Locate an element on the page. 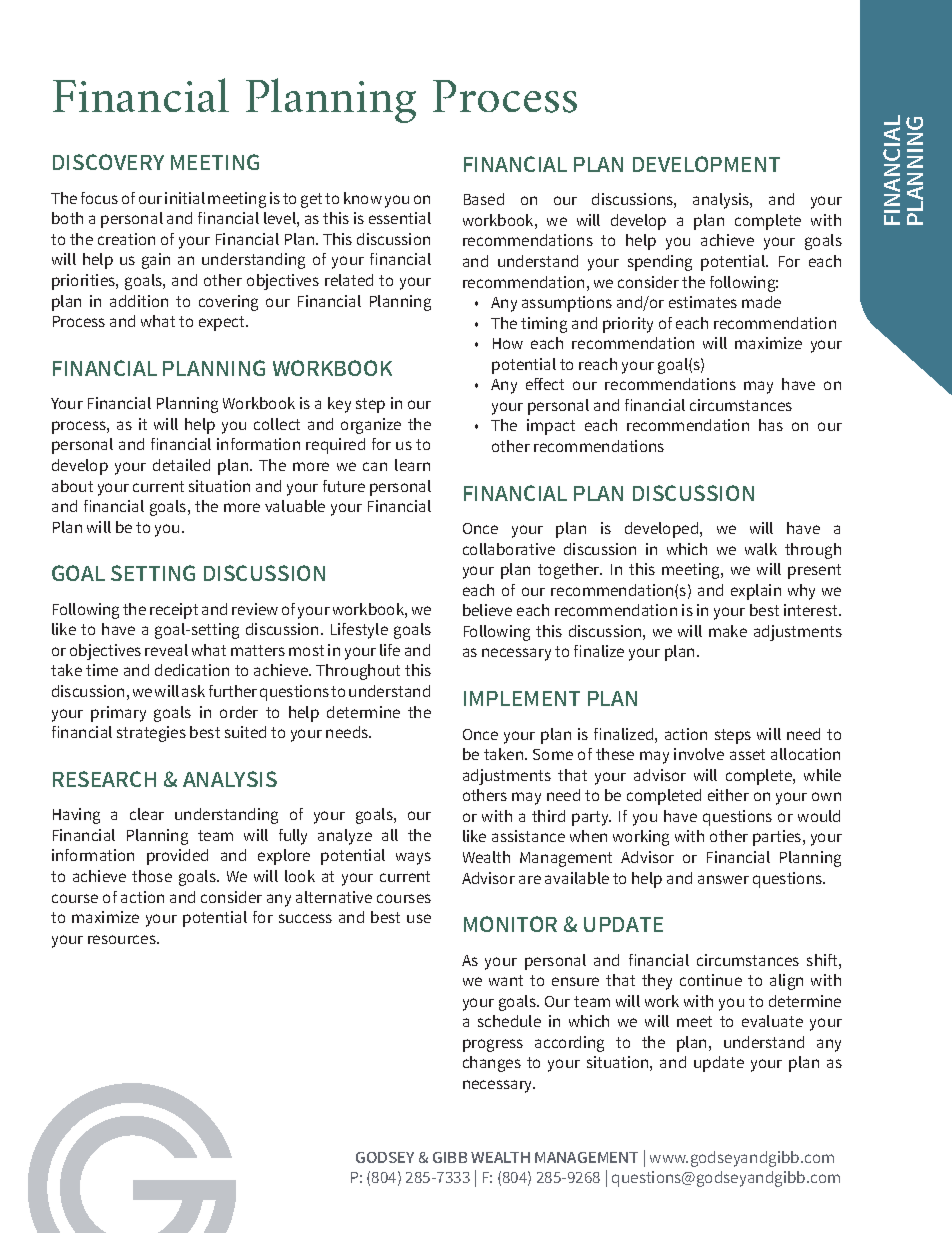  receipt is located at coordinates (174, 611).
